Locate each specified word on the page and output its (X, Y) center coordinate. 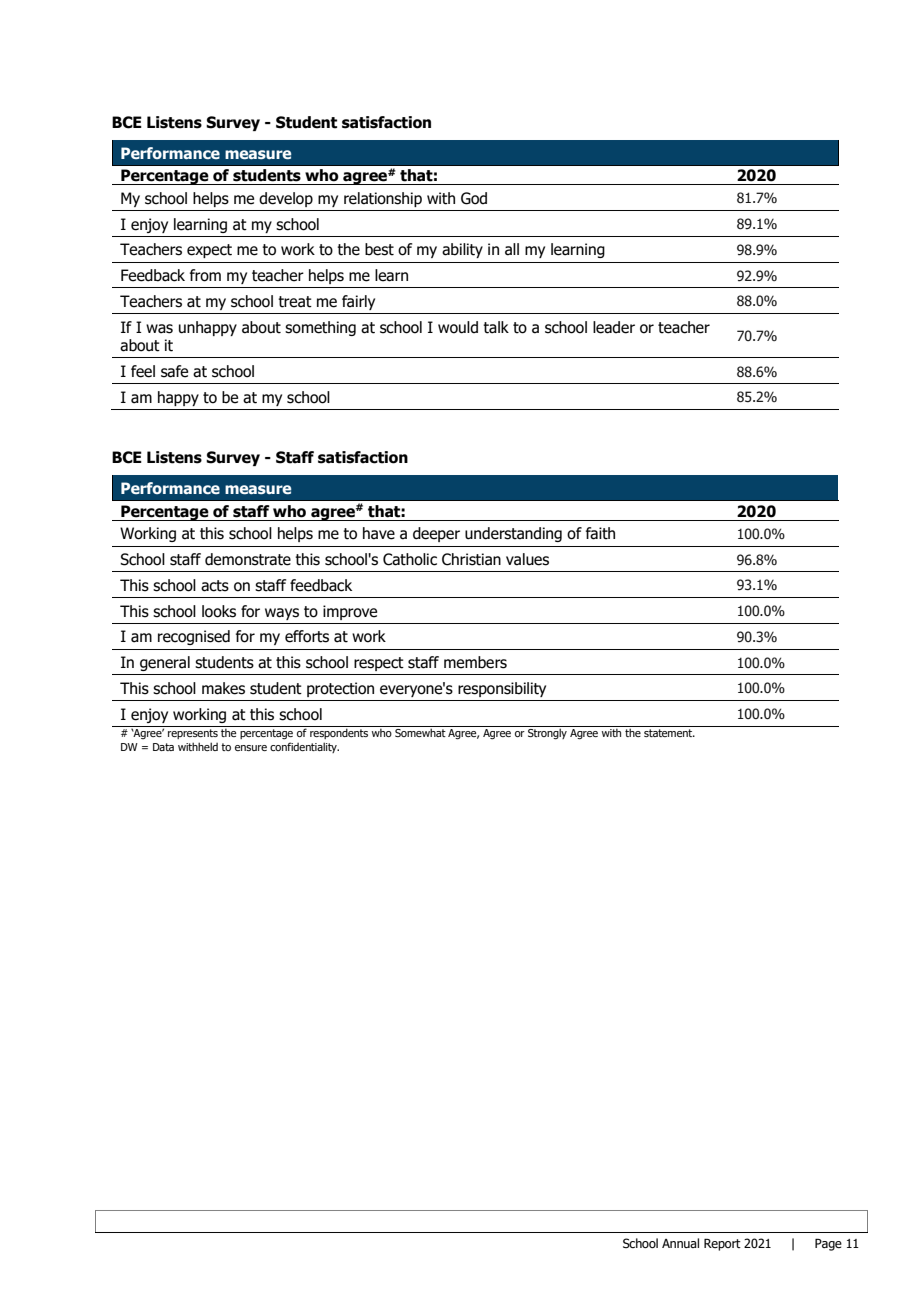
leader (614, 327)
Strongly (547, 734)
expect (209, 251)
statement (669, 733)
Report (722, 1244)
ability (462, 250)
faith (600, 533)
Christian (471, 559)
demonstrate (248, 559)
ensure (251, 748)
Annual (680, 1243)
